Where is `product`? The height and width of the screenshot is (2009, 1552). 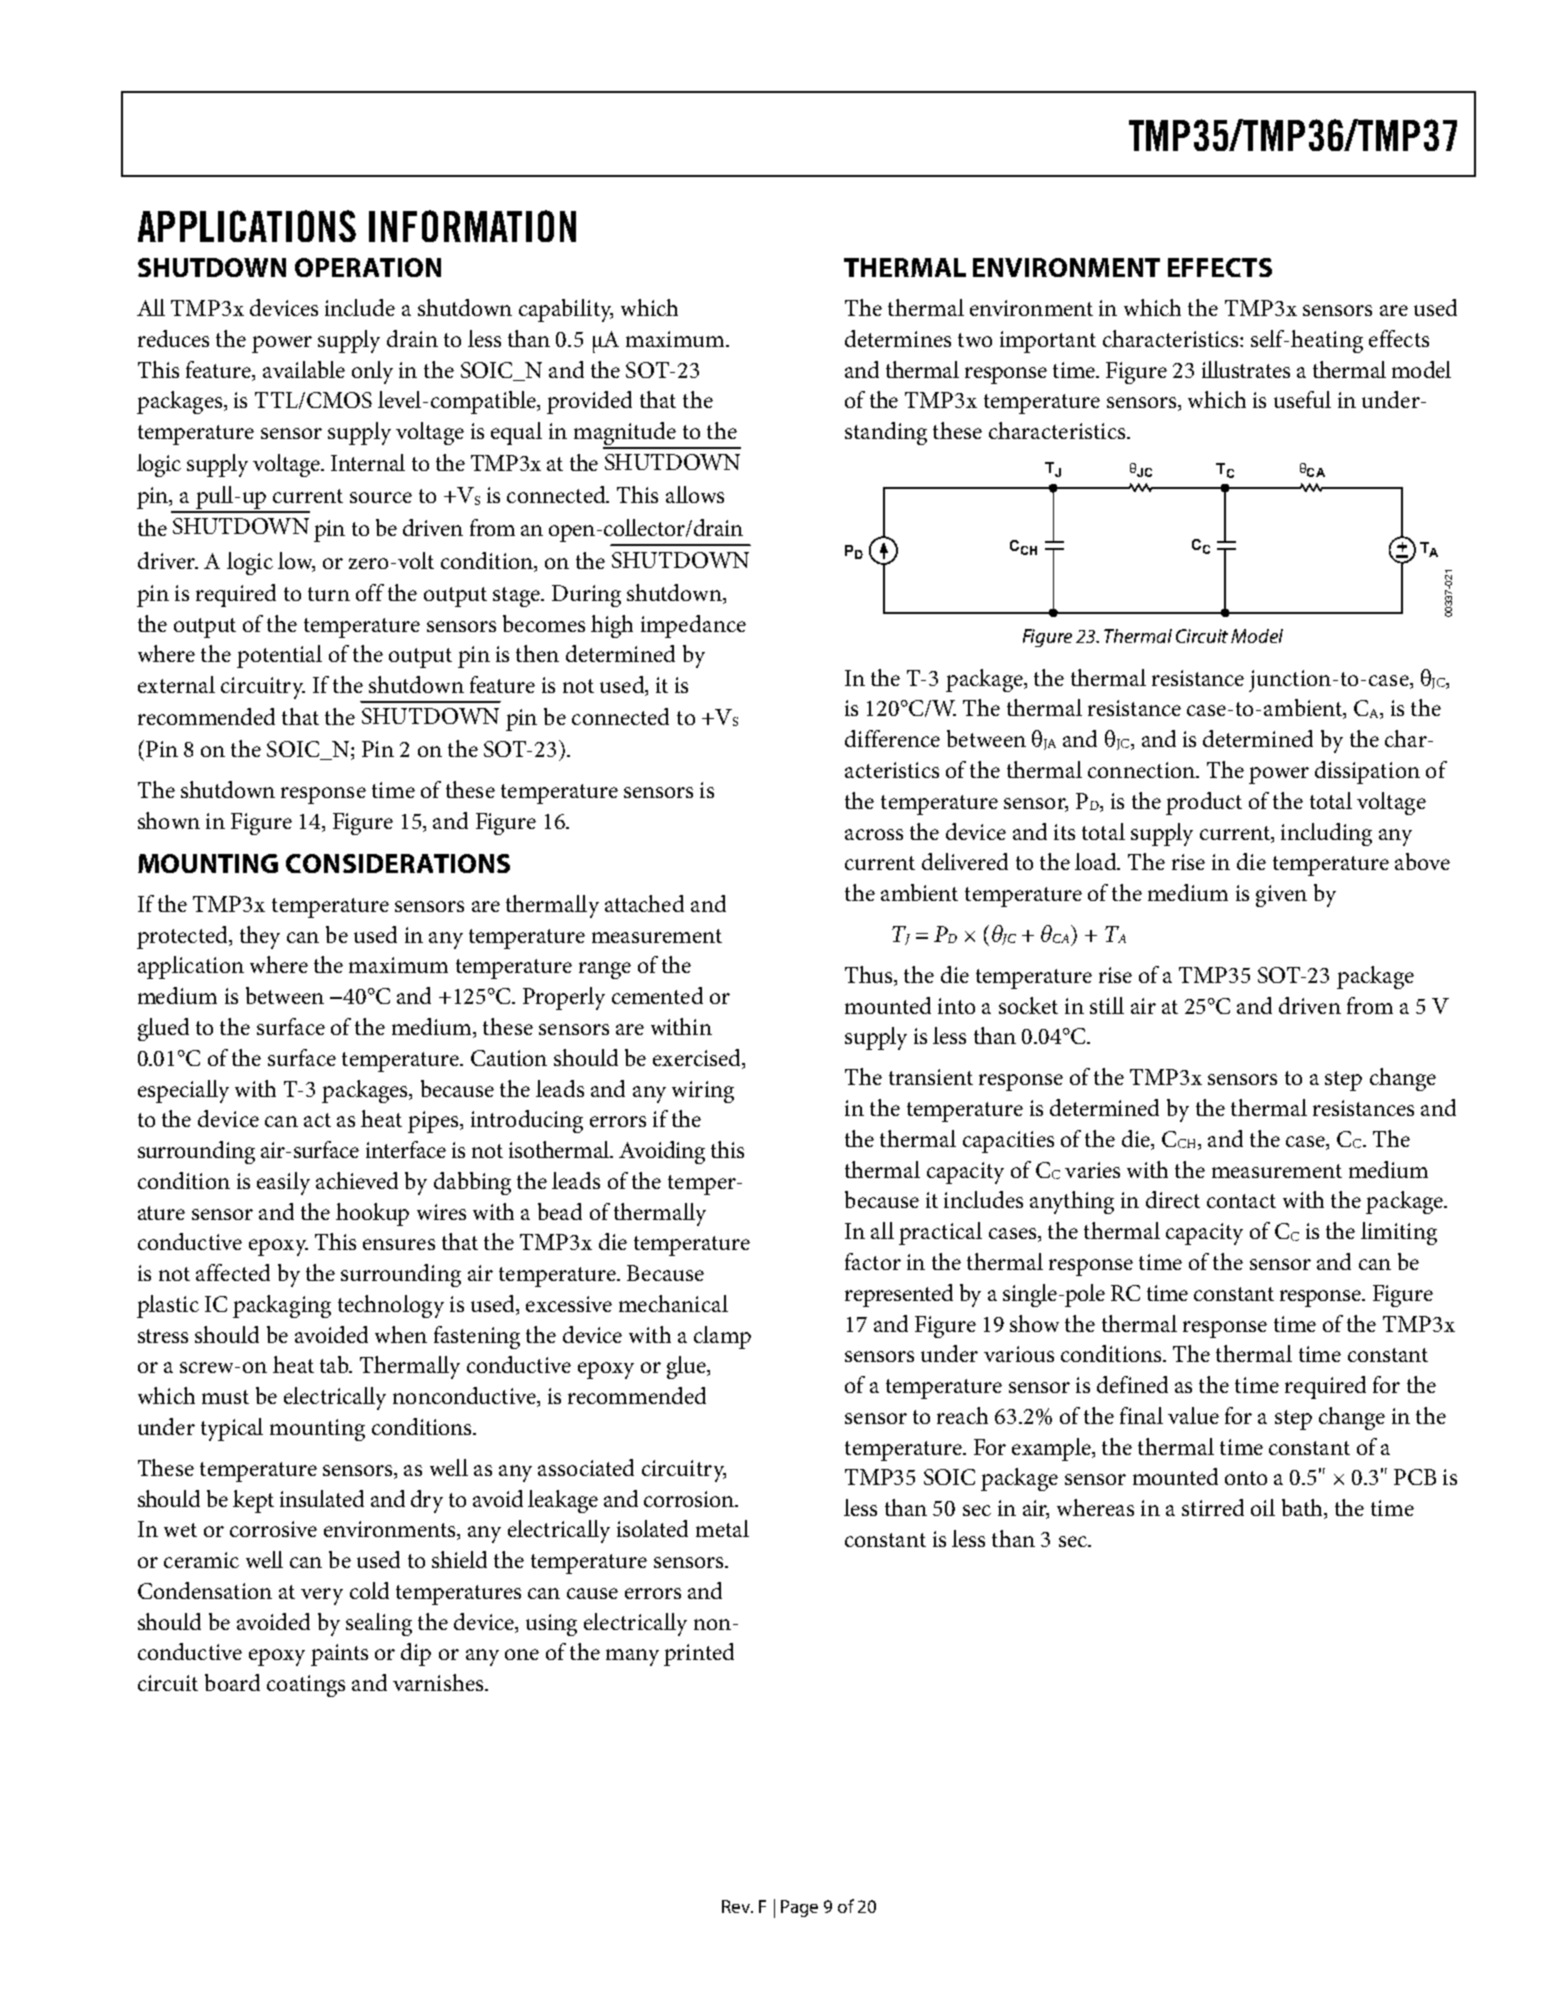
product is located at coordinates (1204, 803).
